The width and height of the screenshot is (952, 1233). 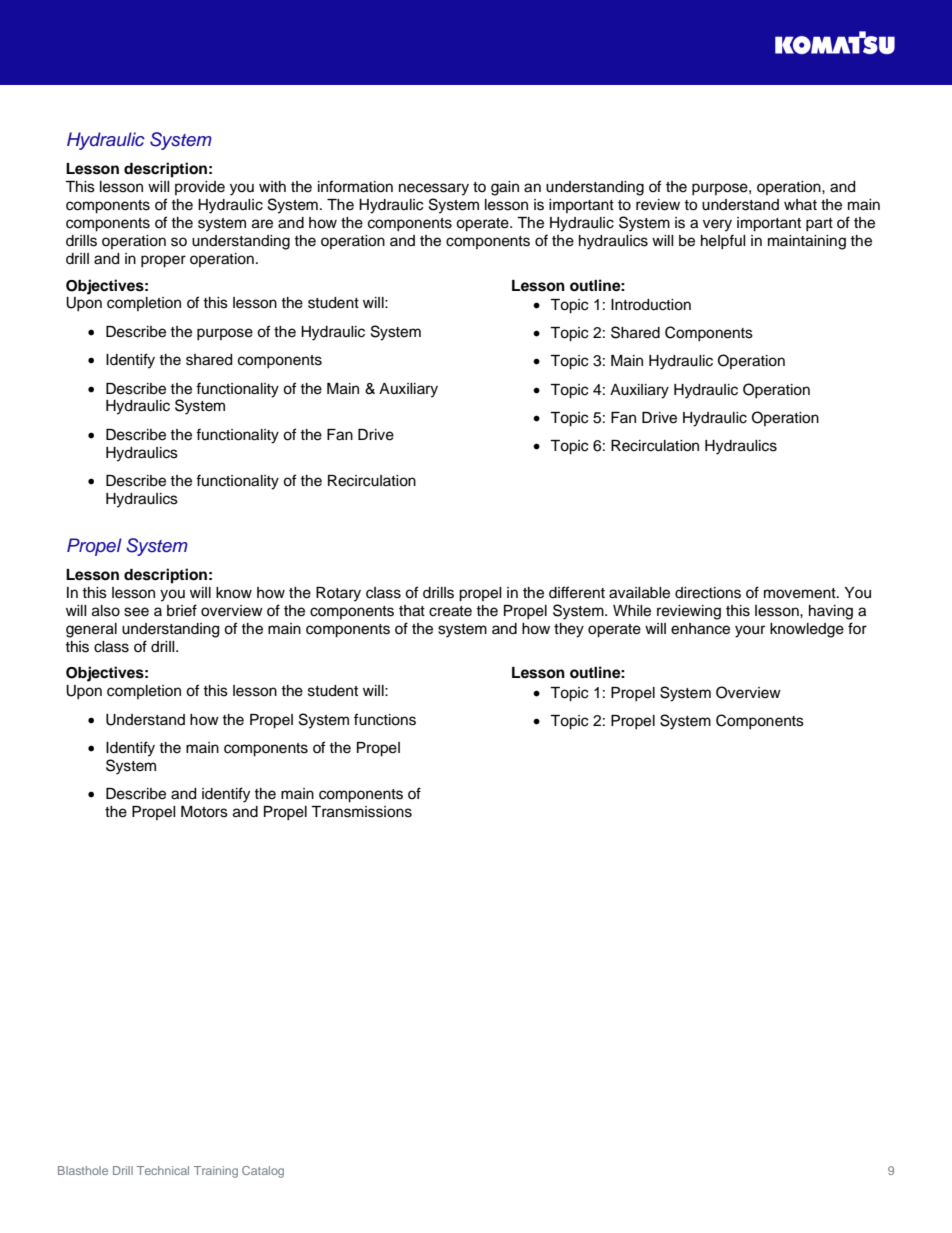 I want to click on Technical, so click(x=163, y=1170).
